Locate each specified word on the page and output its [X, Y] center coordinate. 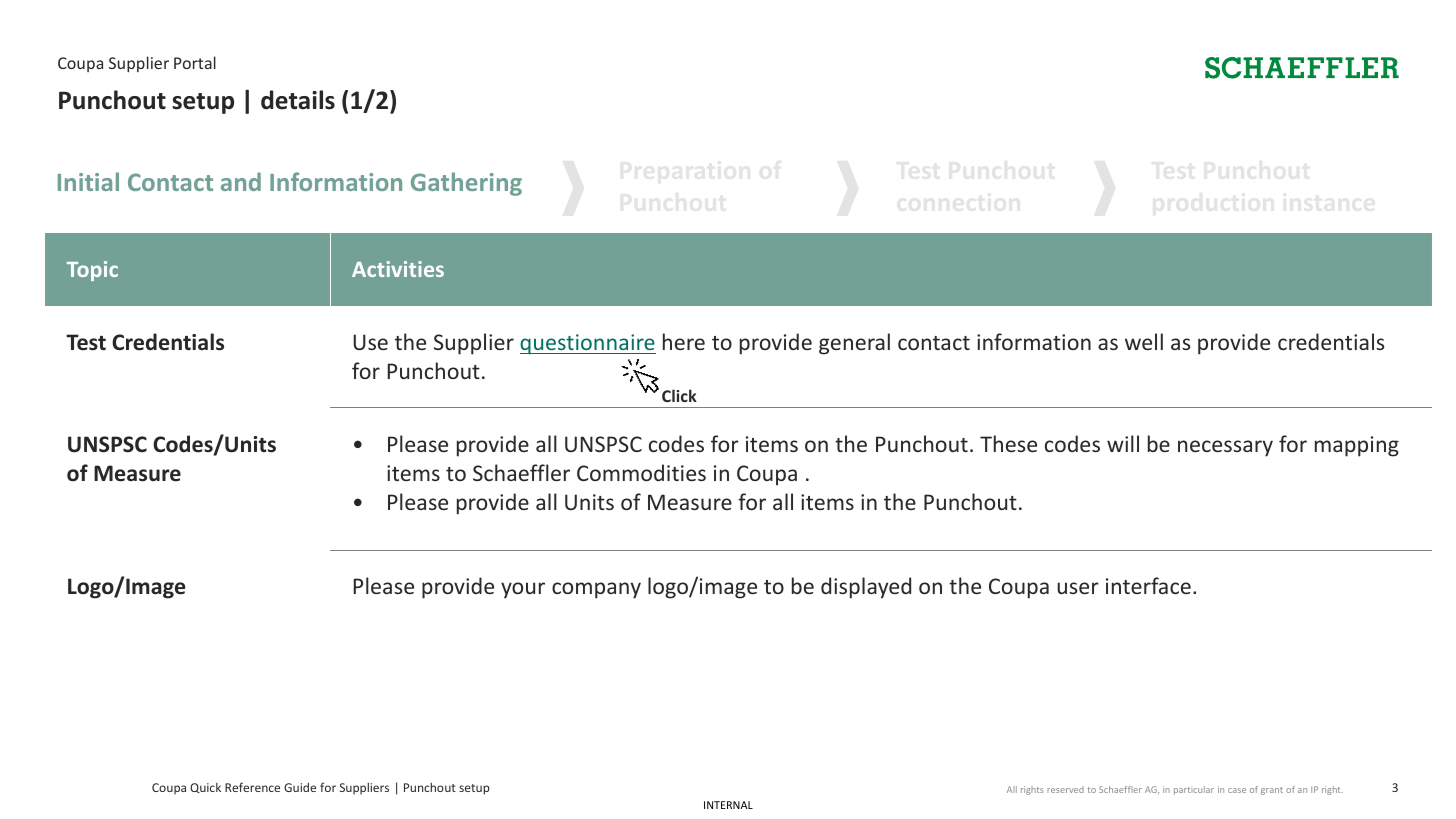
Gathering [466, 184]
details [298, 100]
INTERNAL [728, 805]
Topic [92, 271]
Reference [252, 787]
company [596, 590]
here [684, 341]
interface [1148, 585]
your [523, 590]
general [854, 344]
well [1144, 341]
